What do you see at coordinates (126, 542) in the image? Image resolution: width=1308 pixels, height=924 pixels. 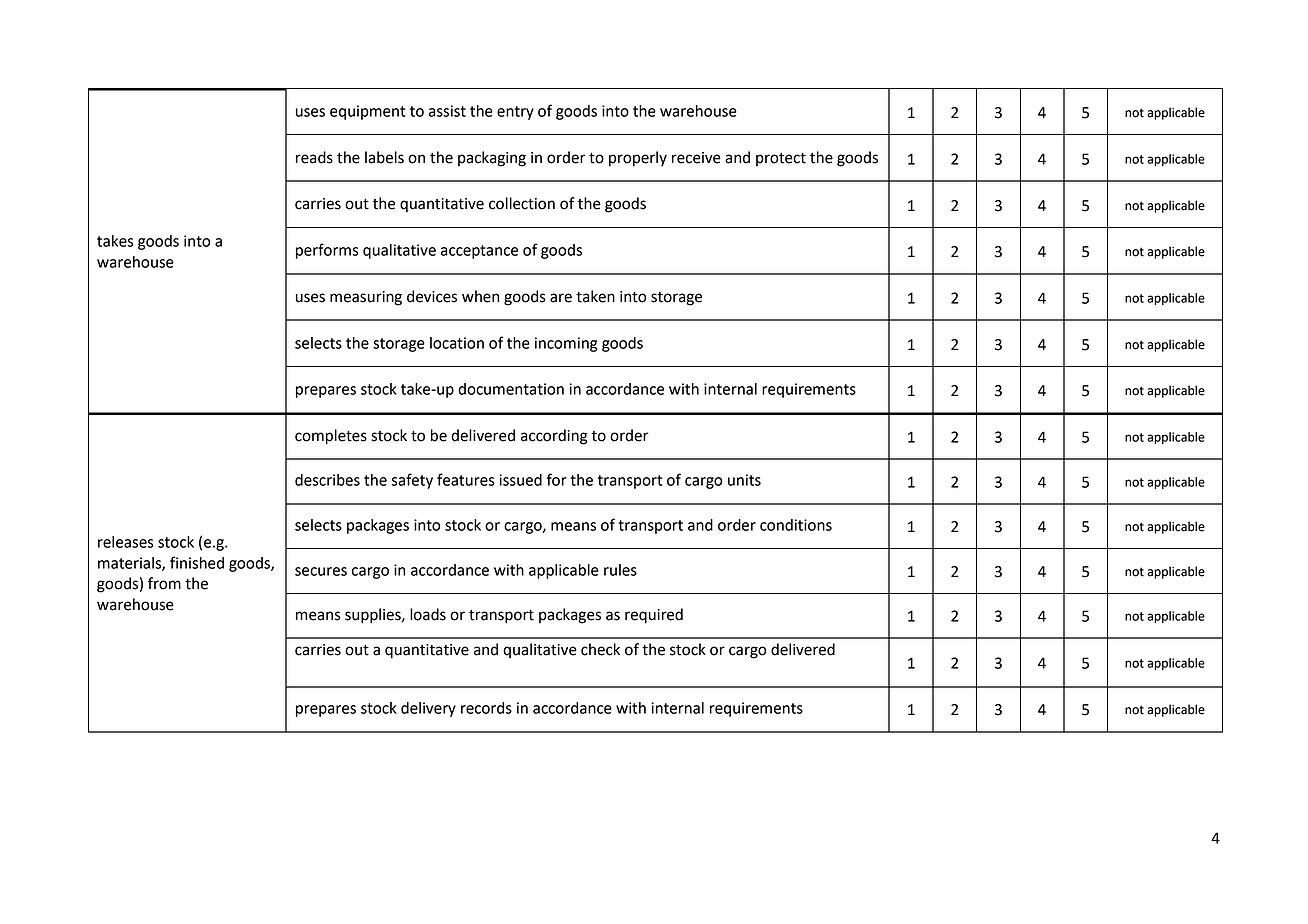 I see `releases` at bounding box center [126, 542].
